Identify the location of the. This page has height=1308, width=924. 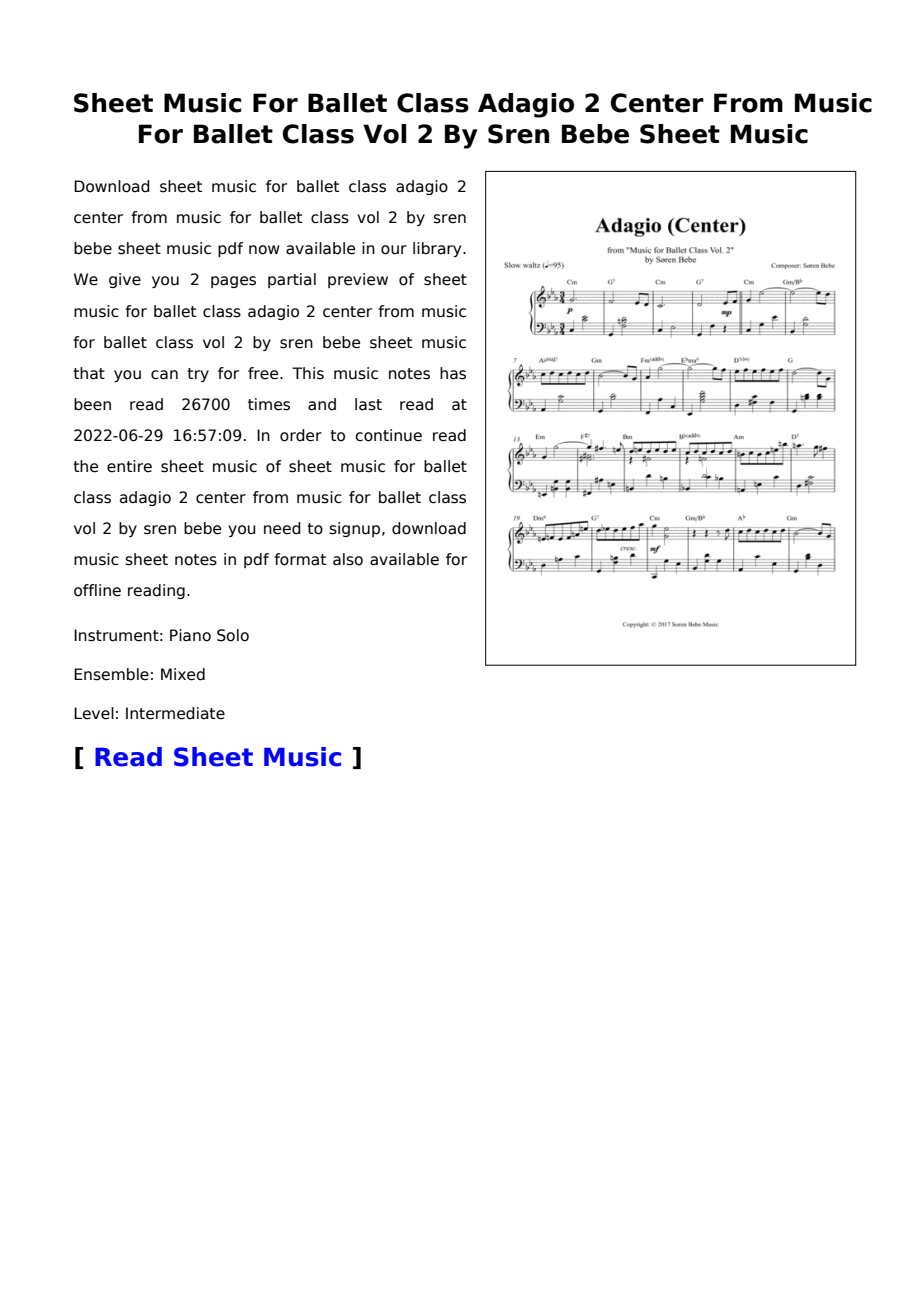
(85, 466).
